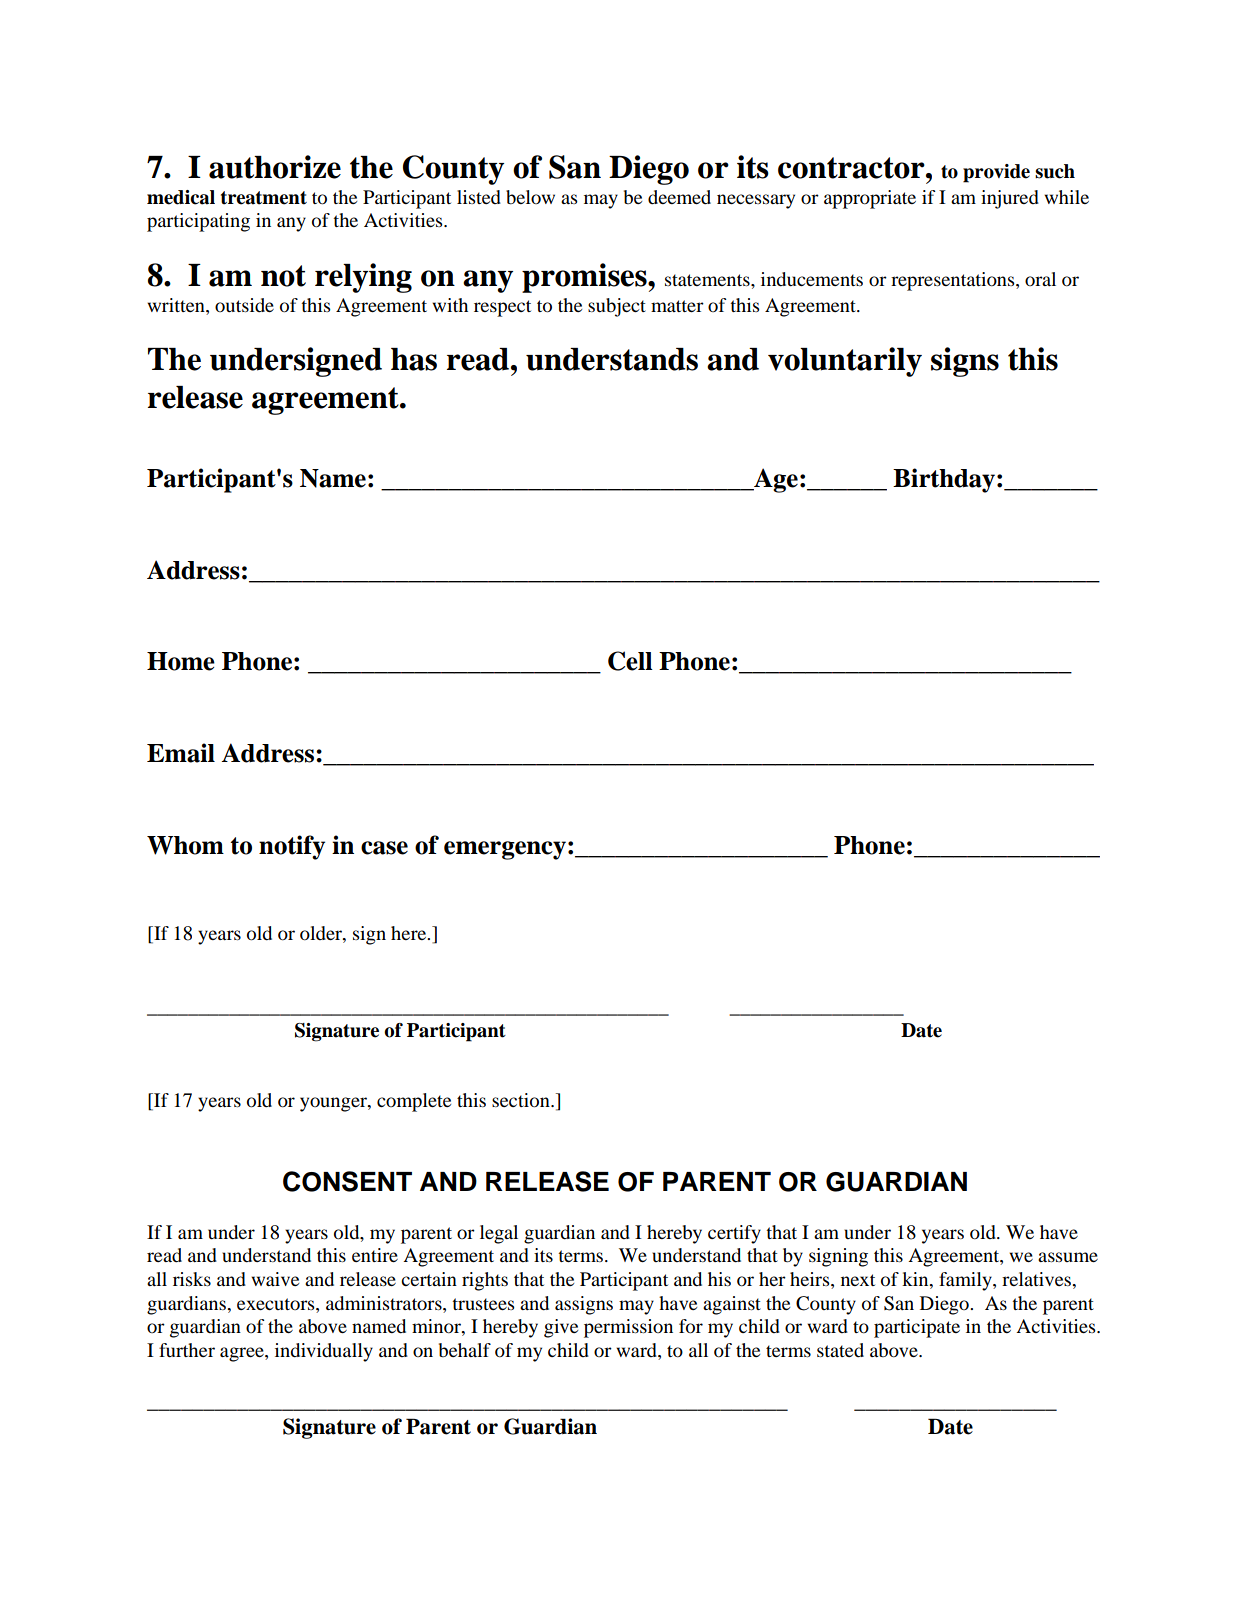 This screenshot has height=1619, width=1251. What do you see at coordinates (264, 198) in the screenshot?
I see `treatment` at bounding box center [264, 198].
